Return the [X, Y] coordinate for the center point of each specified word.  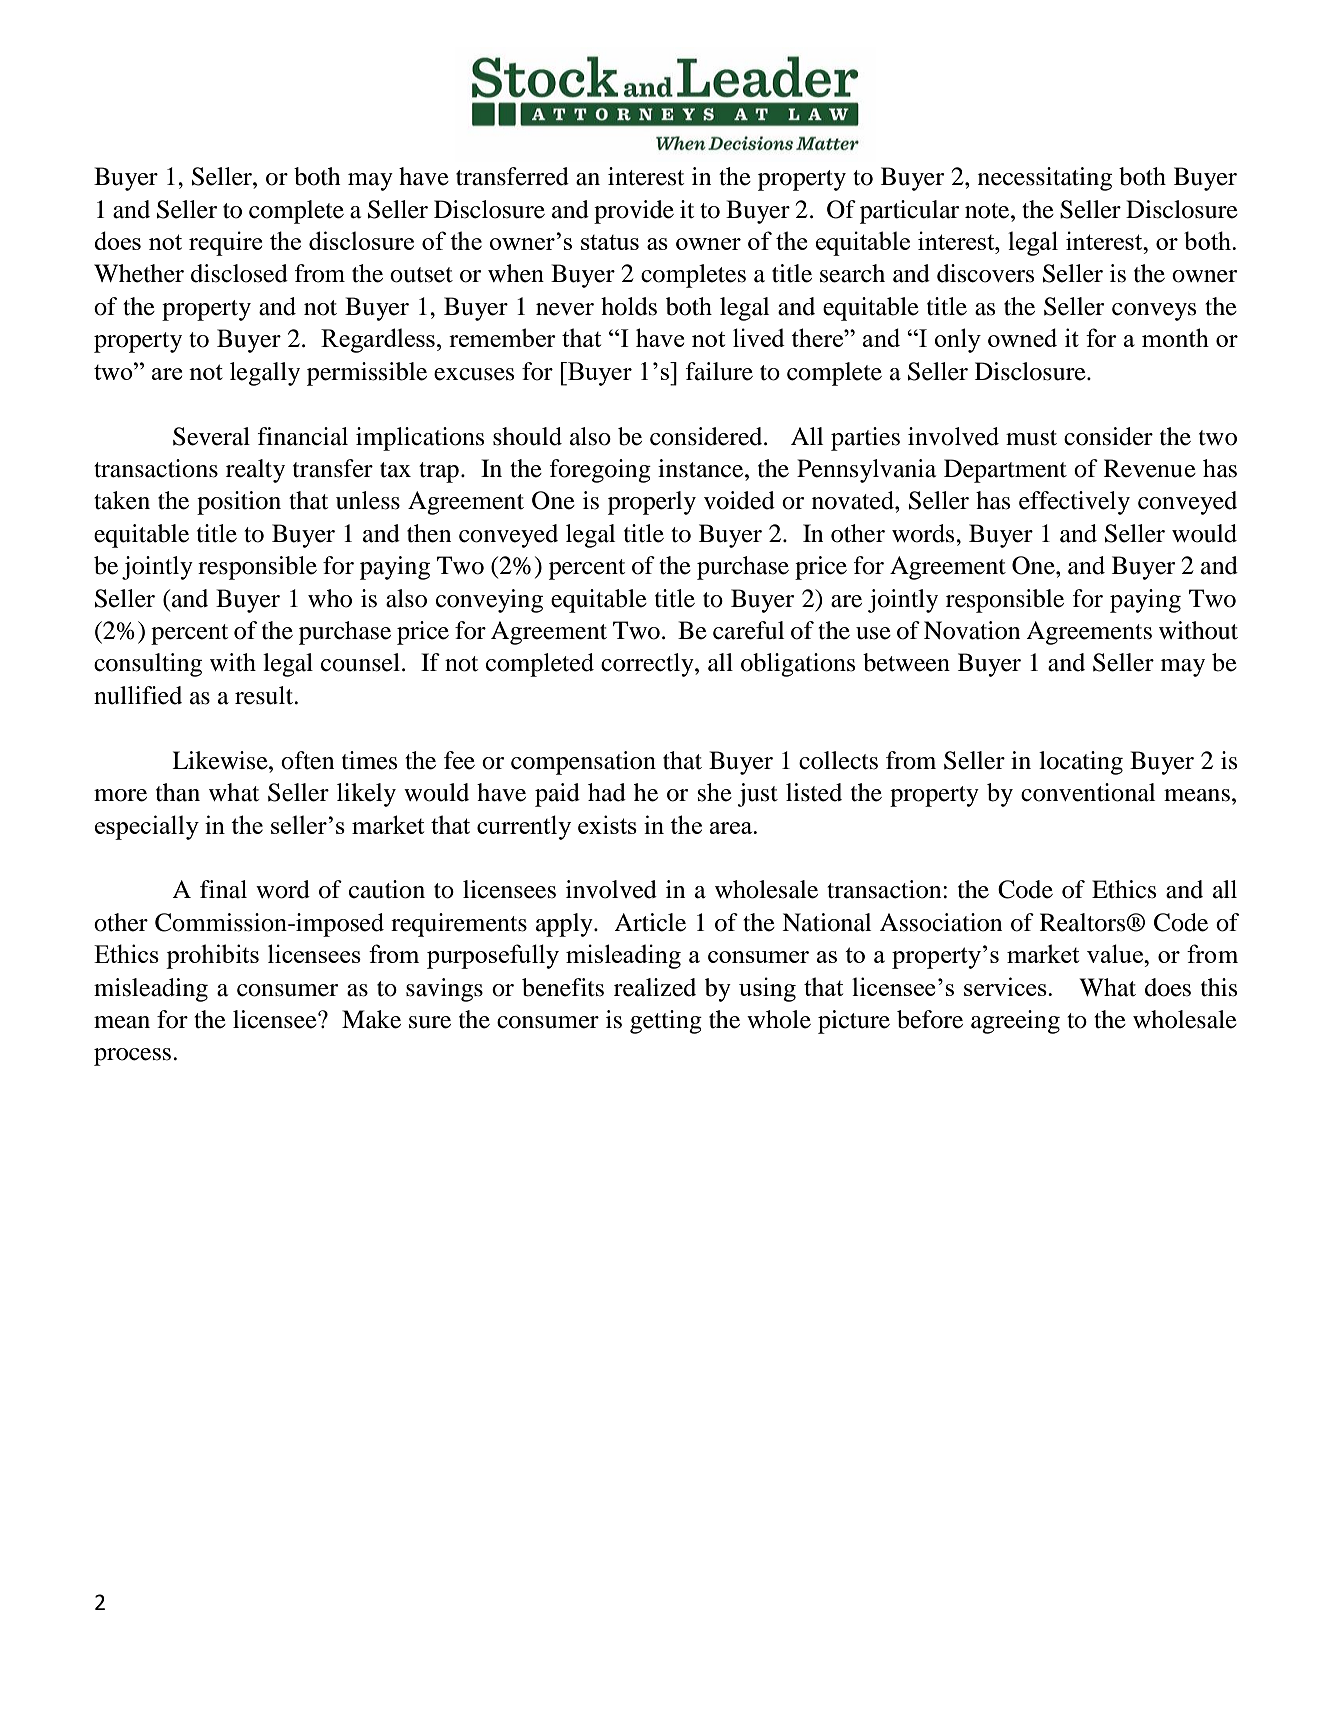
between [906, 662]
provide [634, 212]
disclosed [239, 273]
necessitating [1045, 179]
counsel [360, 662]
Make [371, 1019]
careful [748, 630]
